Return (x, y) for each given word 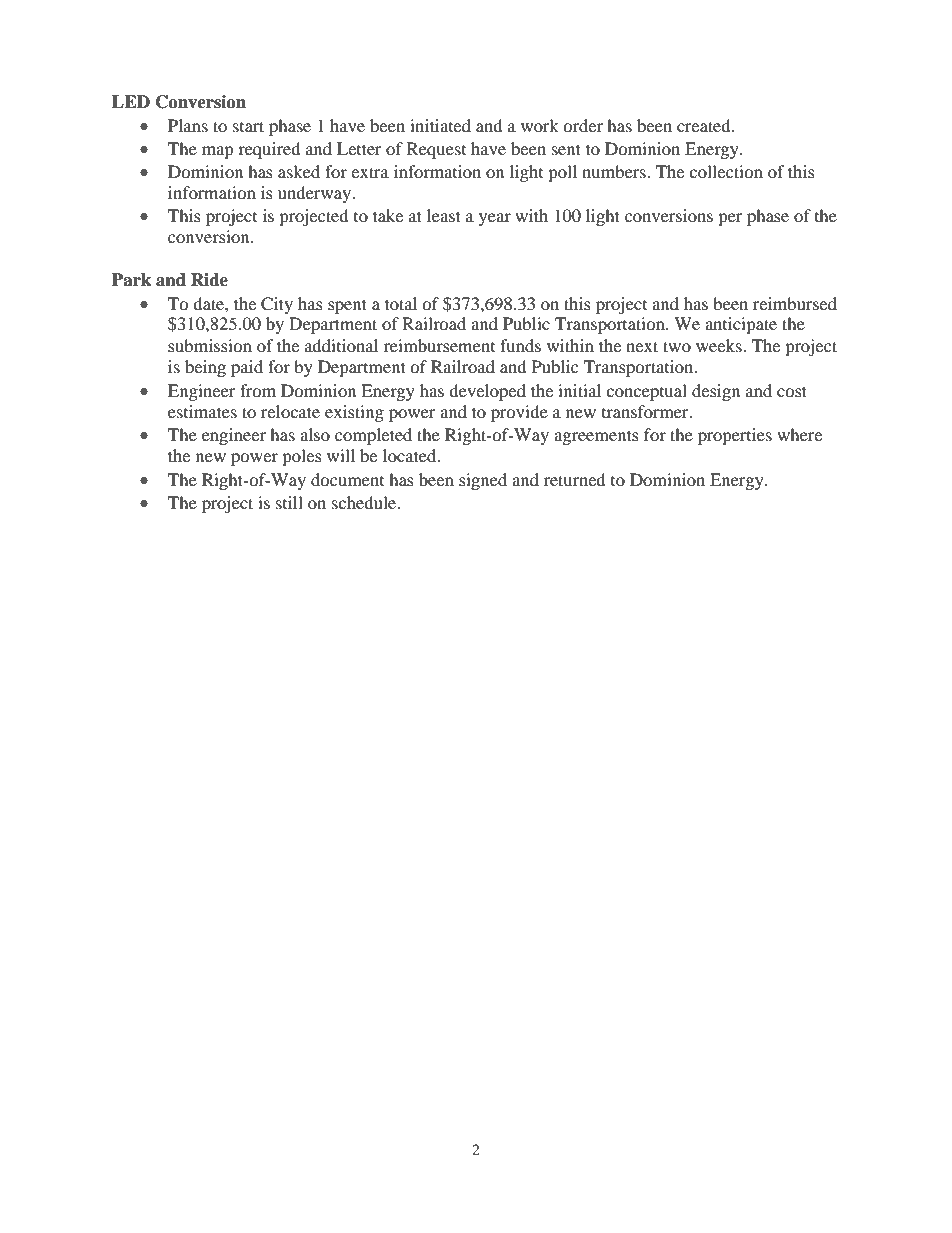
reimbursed (795, 303)
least (444, 215)
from (258, 390)
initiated (440, 125)
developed (487, 392)
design (716, 392)
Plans (188, 125)
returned (574, 479)
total (401, 303)
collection (726, 171)
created (705, 125)
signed (483, 481)
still (289, 502)
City (277, 305)
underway (316, 194)
